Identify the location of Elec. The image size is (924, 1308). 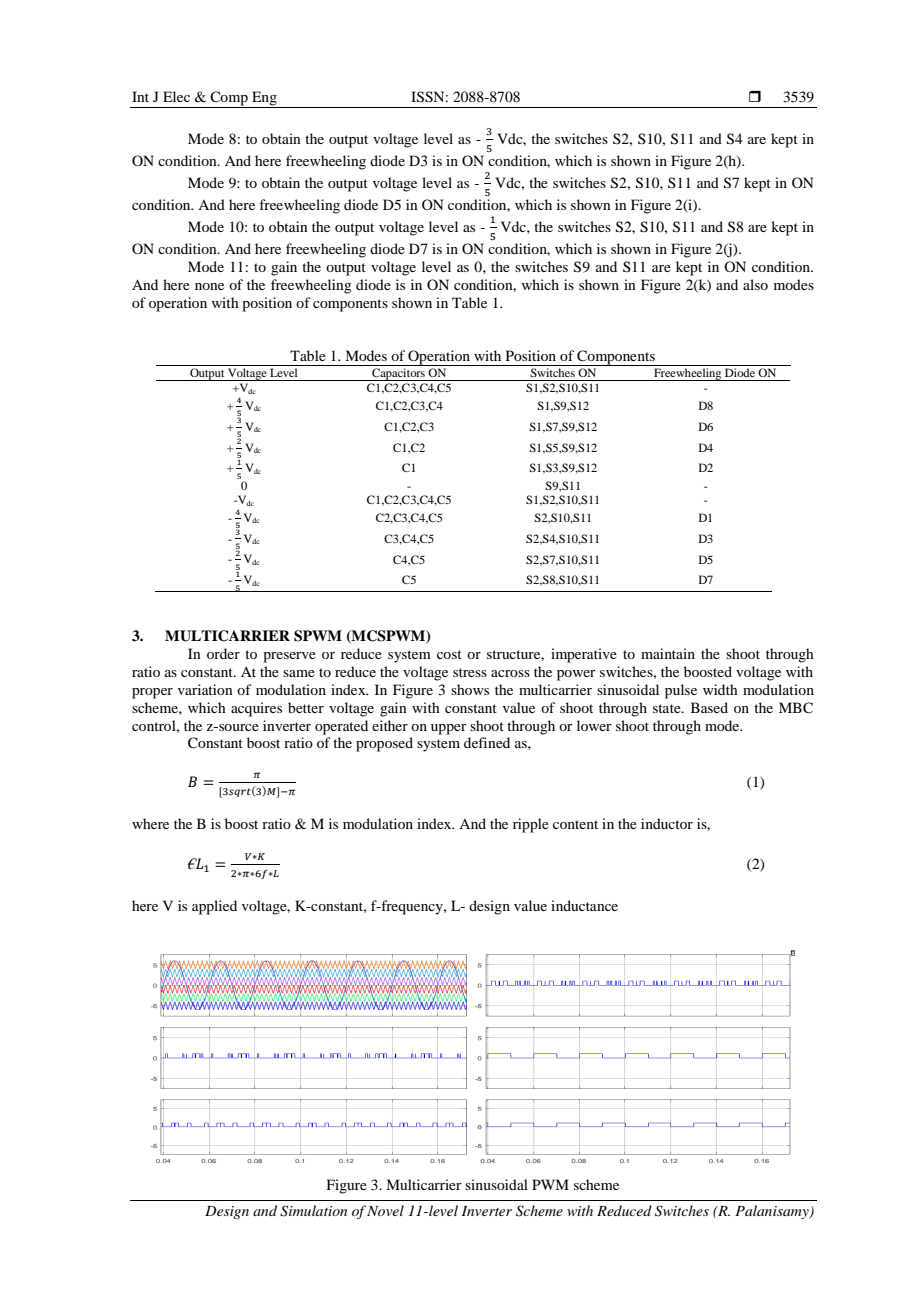
(176, 96).
